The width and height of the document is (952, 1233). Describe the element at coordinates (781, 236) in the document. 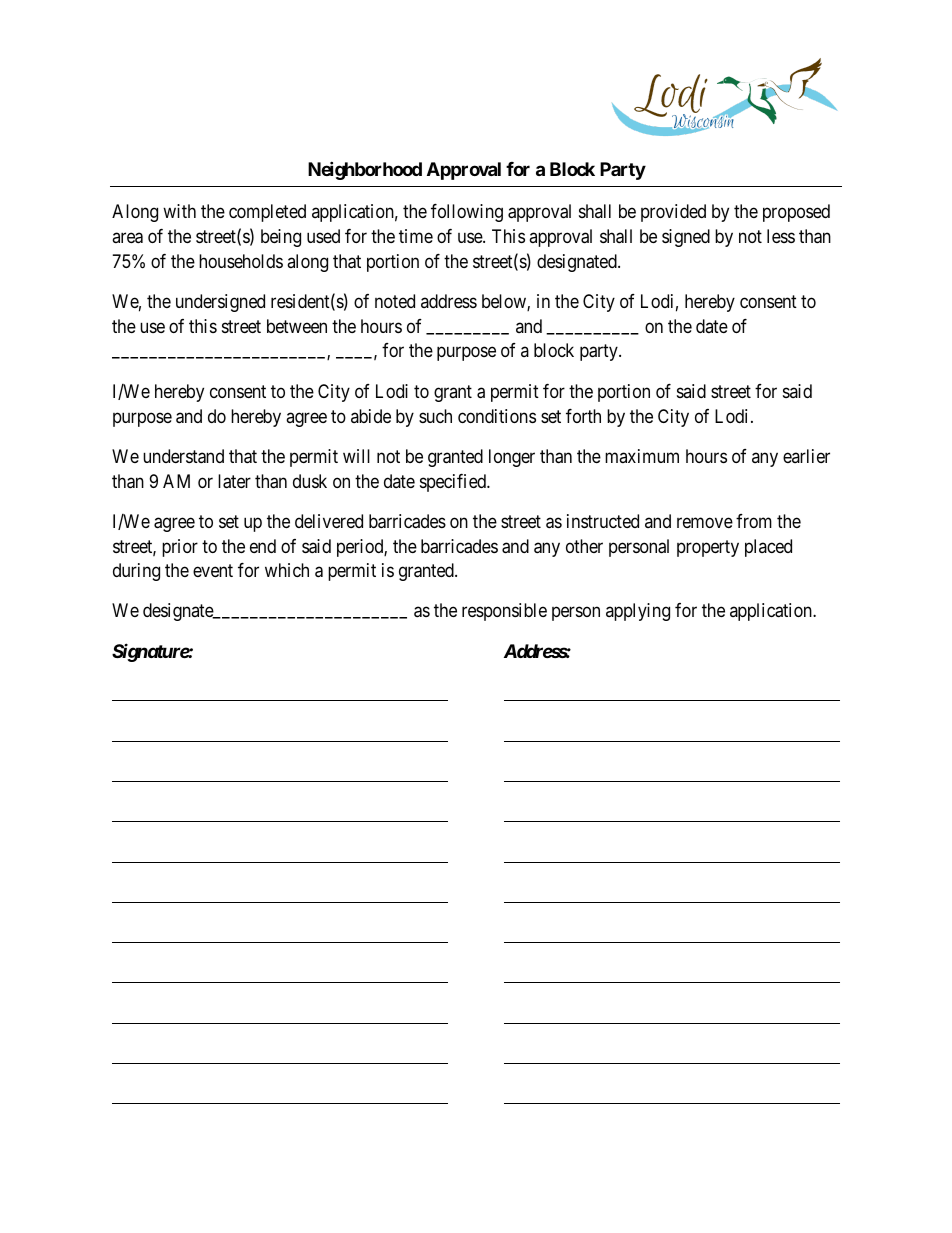

I see `less` at that location.
